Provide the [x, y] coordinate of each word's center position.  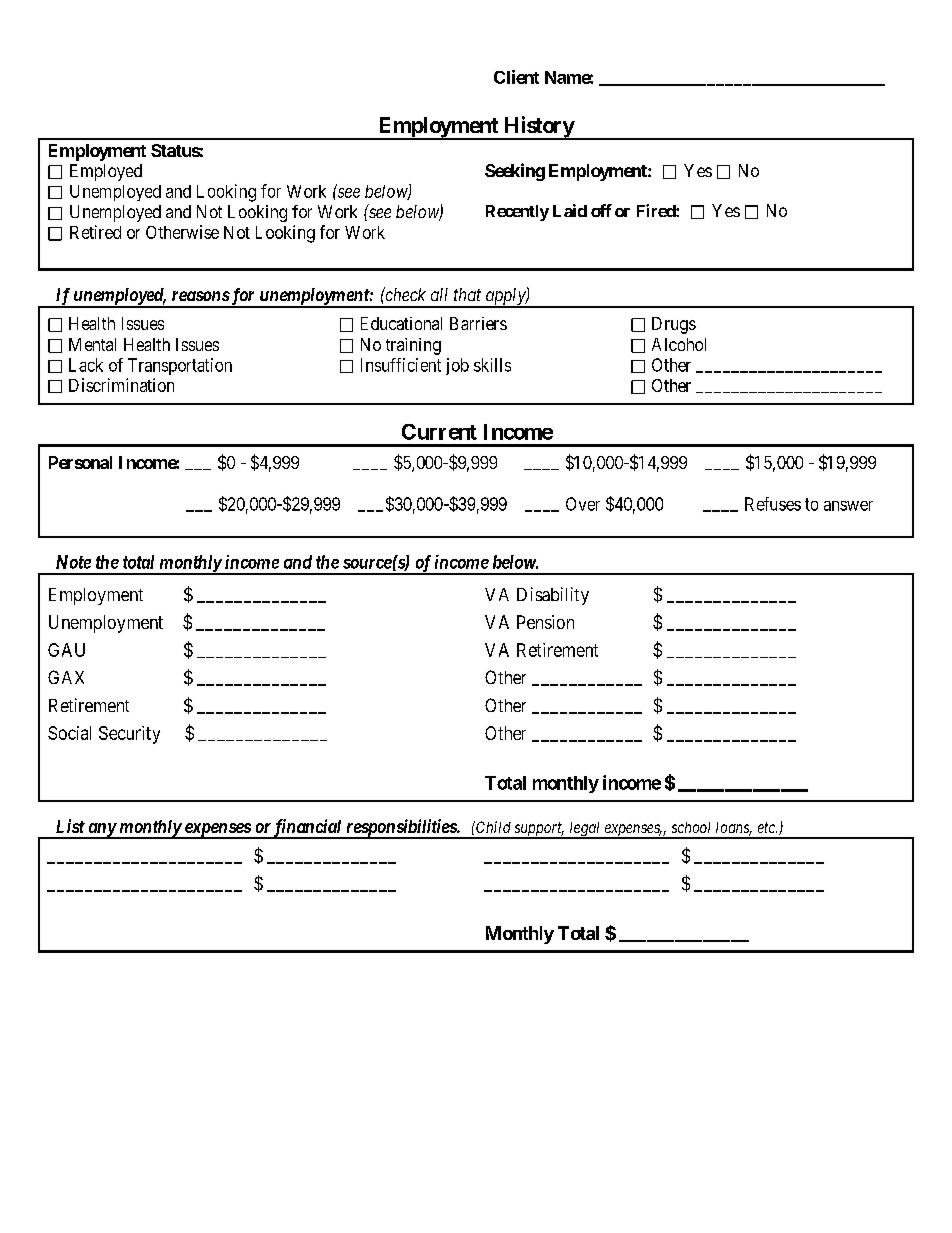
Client [516, 77]
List [70, 826]
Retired [95, 232]
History [538, 128]
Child [492, 827]
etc [767, 827]
